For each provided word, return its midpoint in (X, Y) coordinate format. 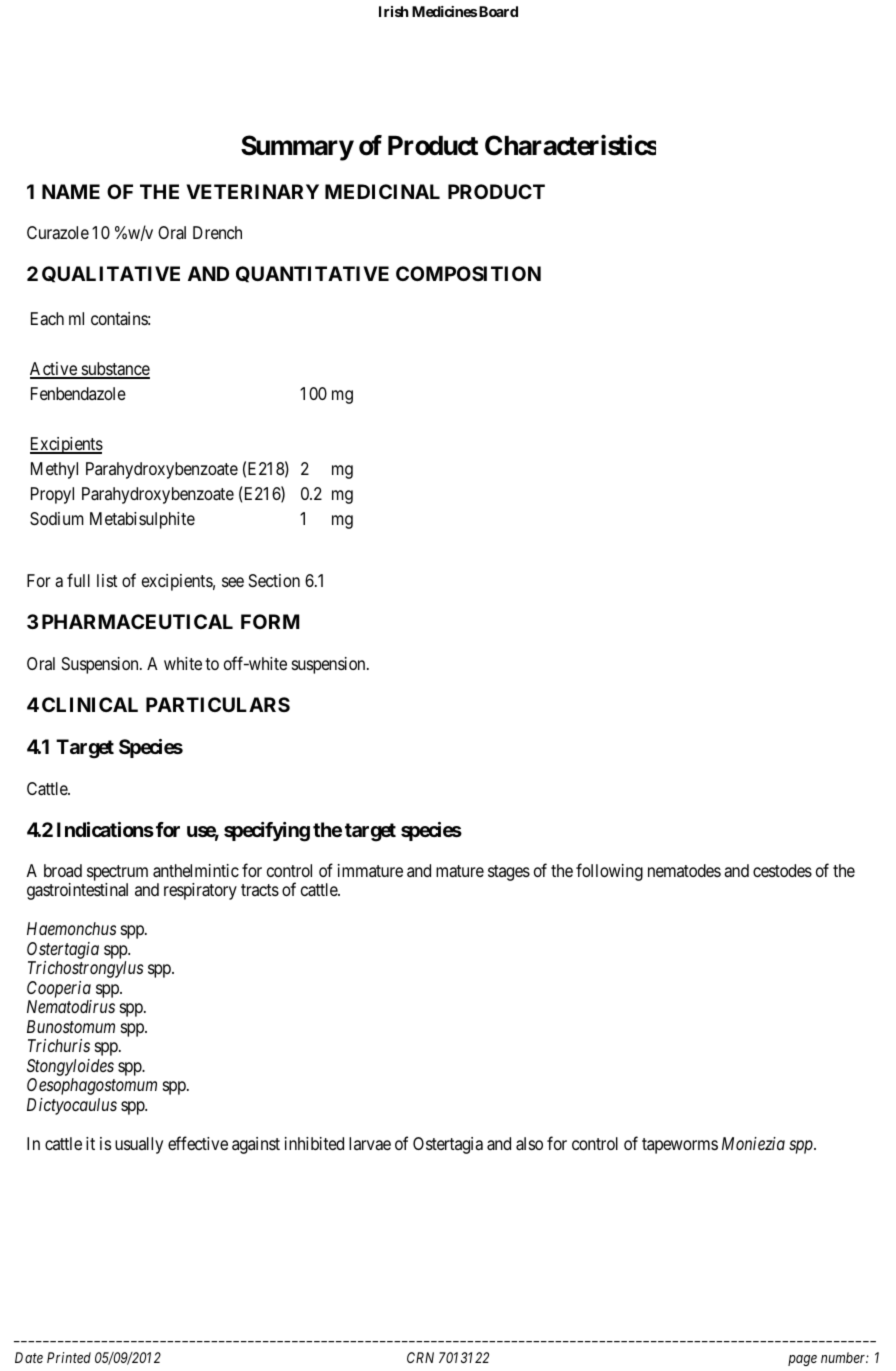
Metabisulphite (142, 520)
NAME (71, 191)
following (609, 872)
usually (139, 1145)
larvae (370, 1144)
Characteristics (570, 145)
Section (274, 580)
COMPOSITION (468, 273)
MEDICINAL (382, 191)
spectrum (117, 874)
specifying (267, 832)
